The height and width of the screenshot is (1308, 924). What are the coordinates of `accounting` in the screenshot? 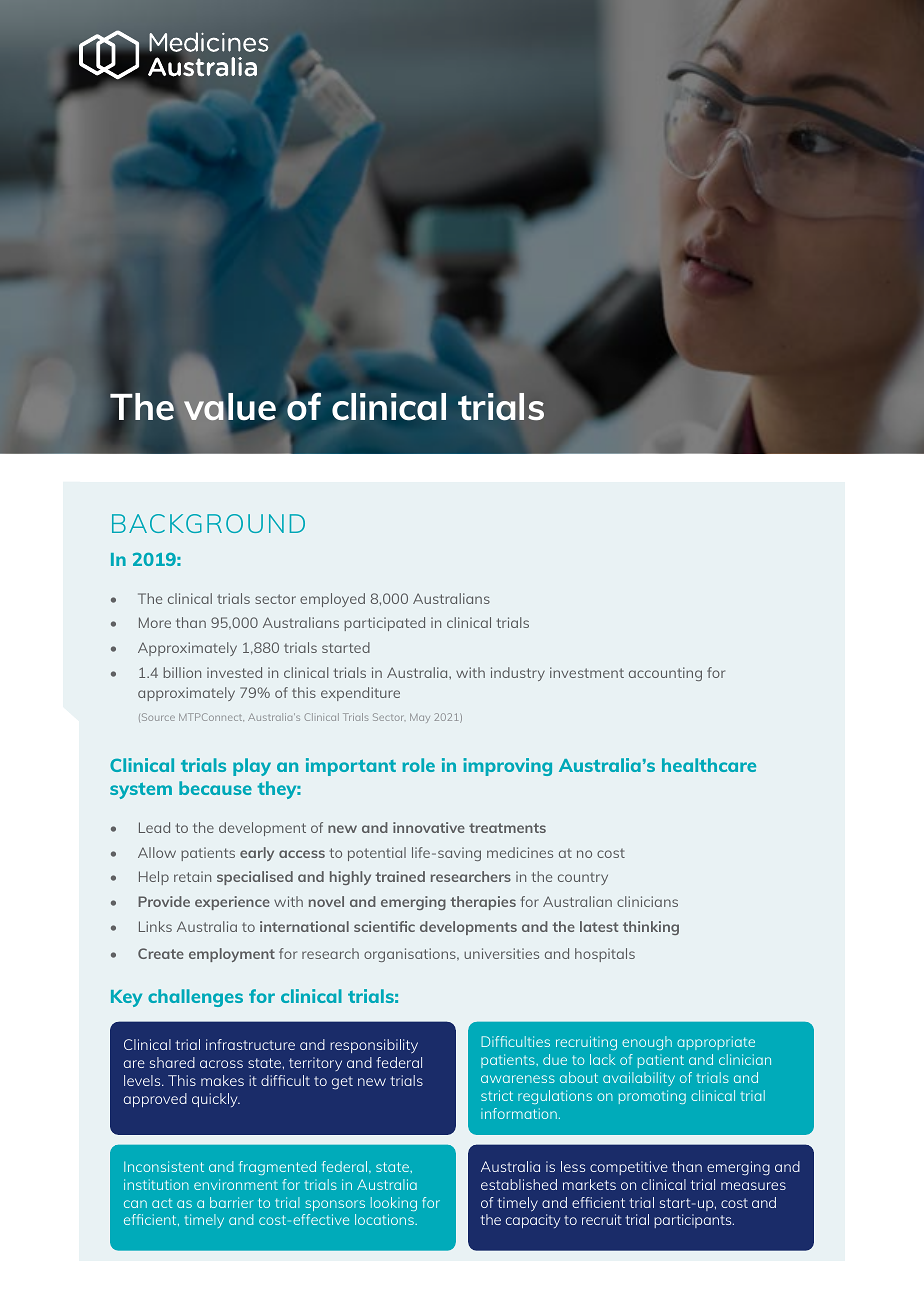 It's located at (665, 674).
